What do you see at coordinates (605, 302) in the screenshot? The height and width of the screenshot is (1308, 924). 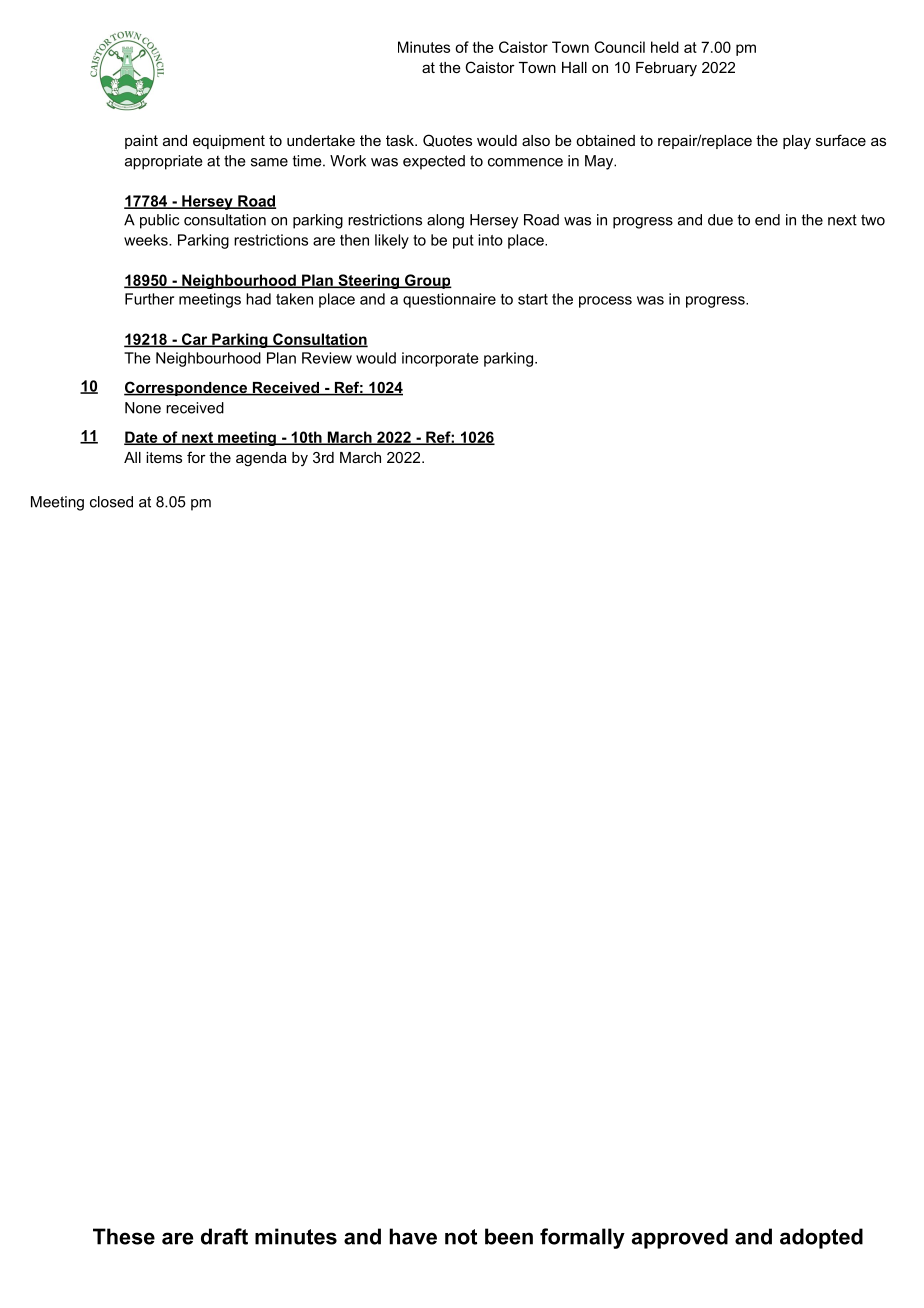 I see `process` at bounding box center [605, 302].
